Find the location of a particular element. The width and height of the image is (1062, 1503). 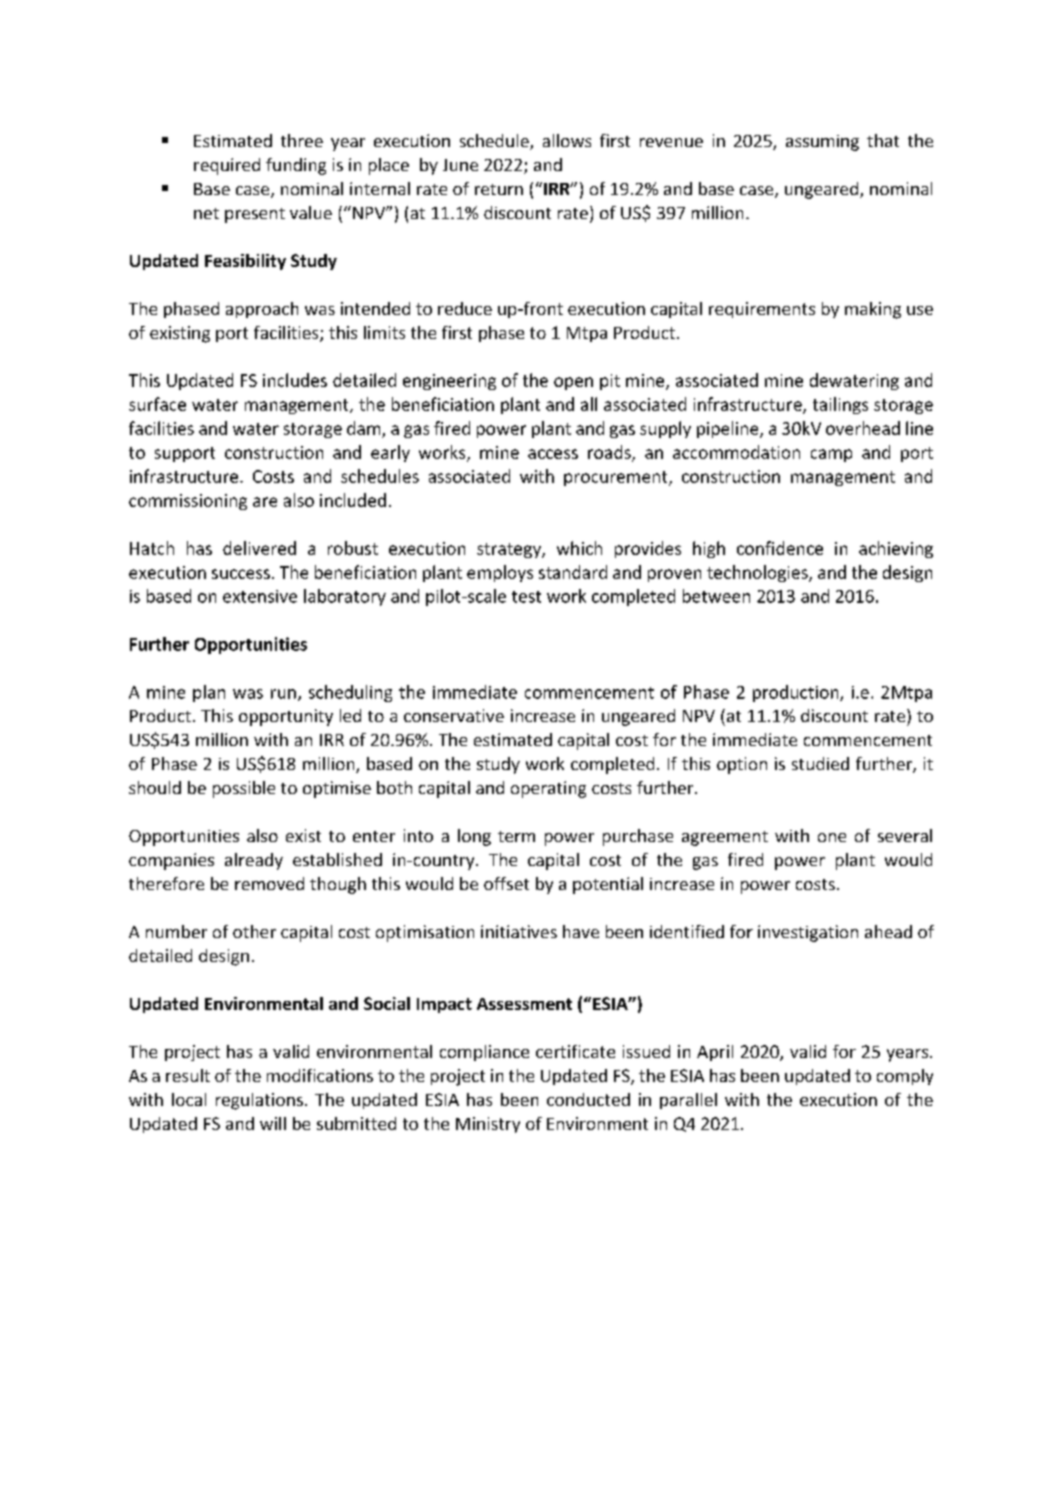

conducted is located at coordinates (588, 1099).
